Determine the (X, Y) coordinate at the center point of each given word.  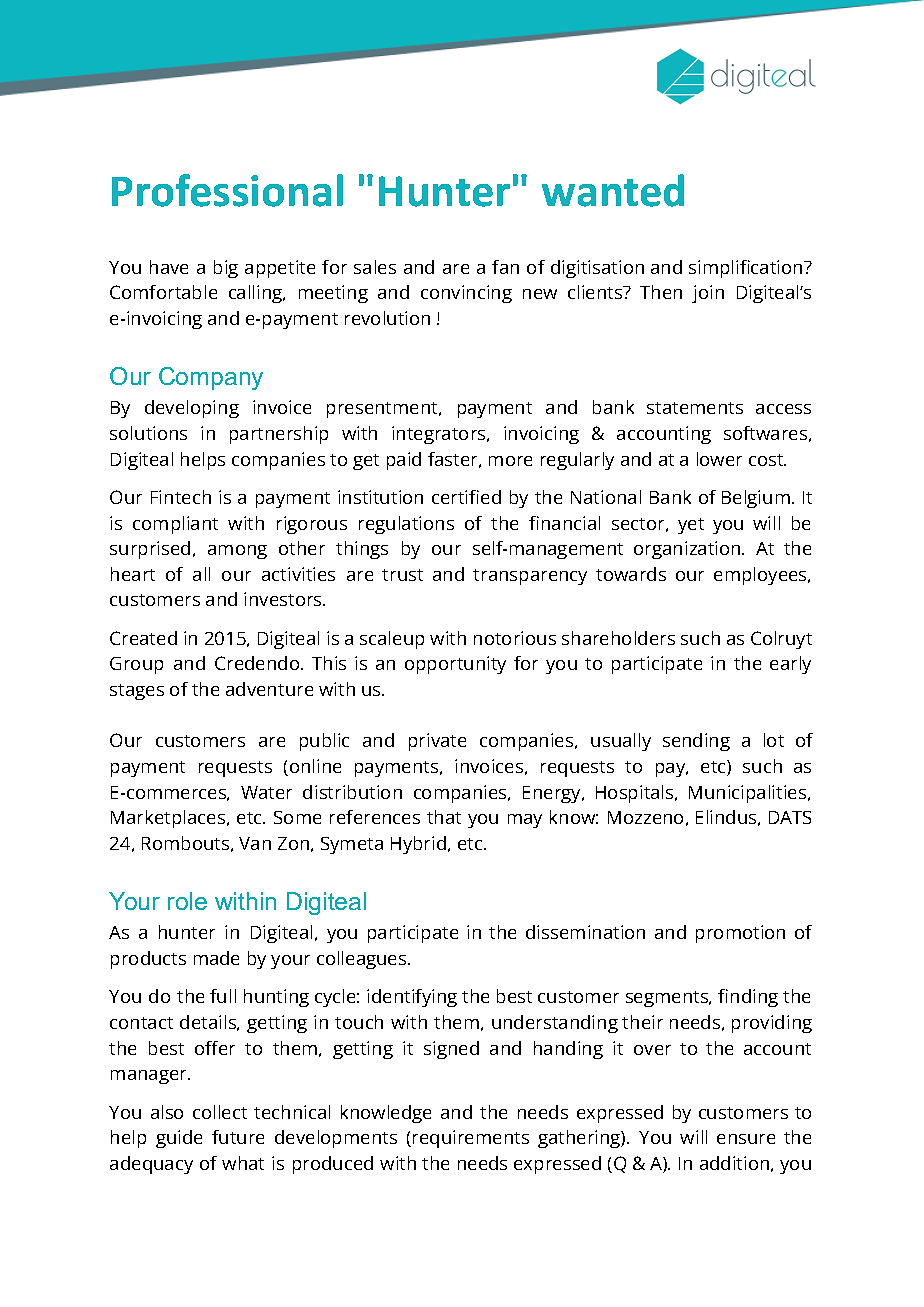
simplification (747, 269)
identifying (412, 998)
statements (695, 408)
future (238, 1137)
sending (696, 742)
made (216, 958)
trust (402, 575)
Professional (227, 190)
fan (505, 267)
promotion (740, 934)
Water (266, 792)
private (437, 742)
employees (761, 576)
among (237, 552)
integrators (440, 435)
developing (192, 409)
